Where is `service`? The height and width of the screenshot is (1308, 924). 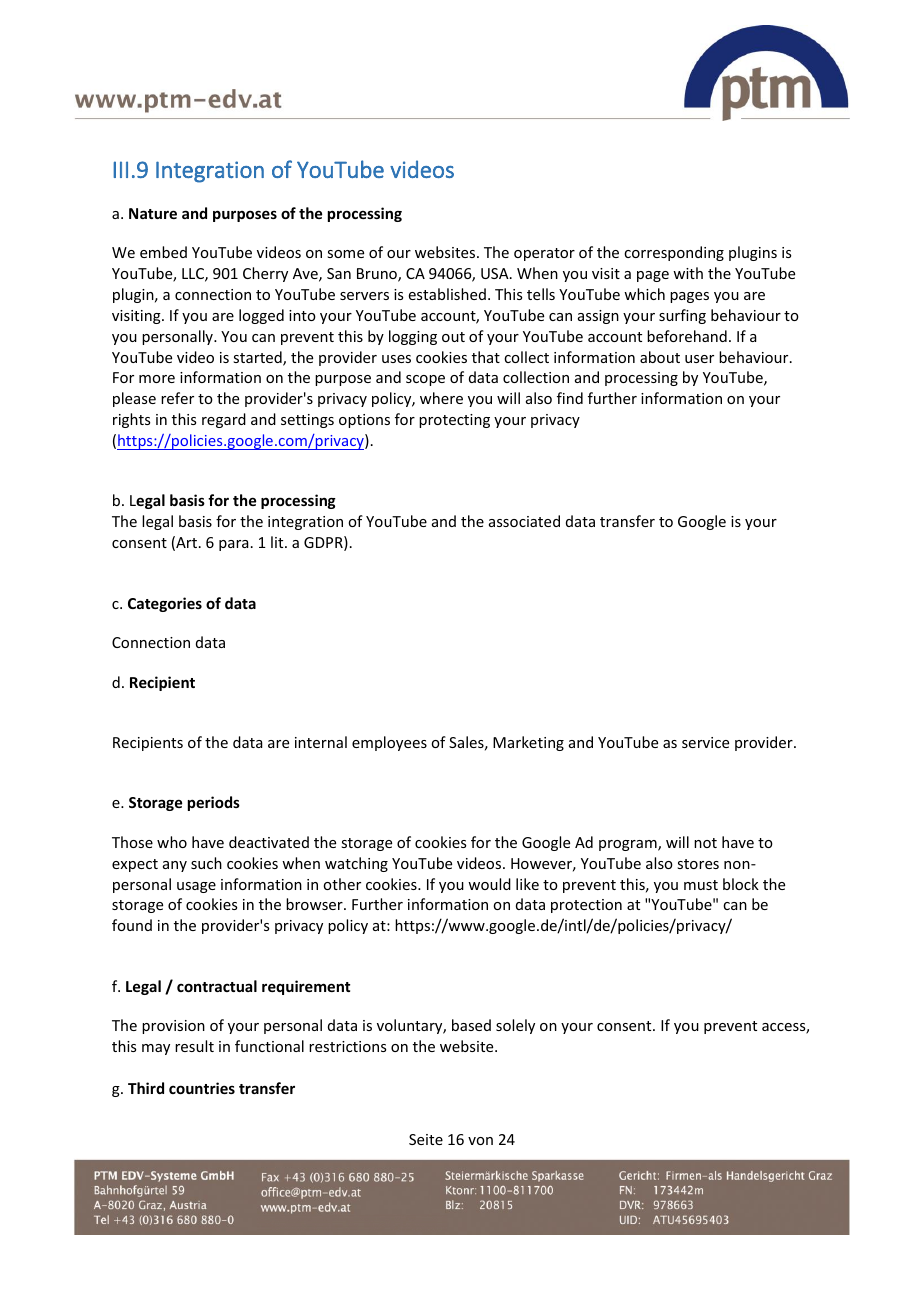 service is located at coordinates (705, 742).
